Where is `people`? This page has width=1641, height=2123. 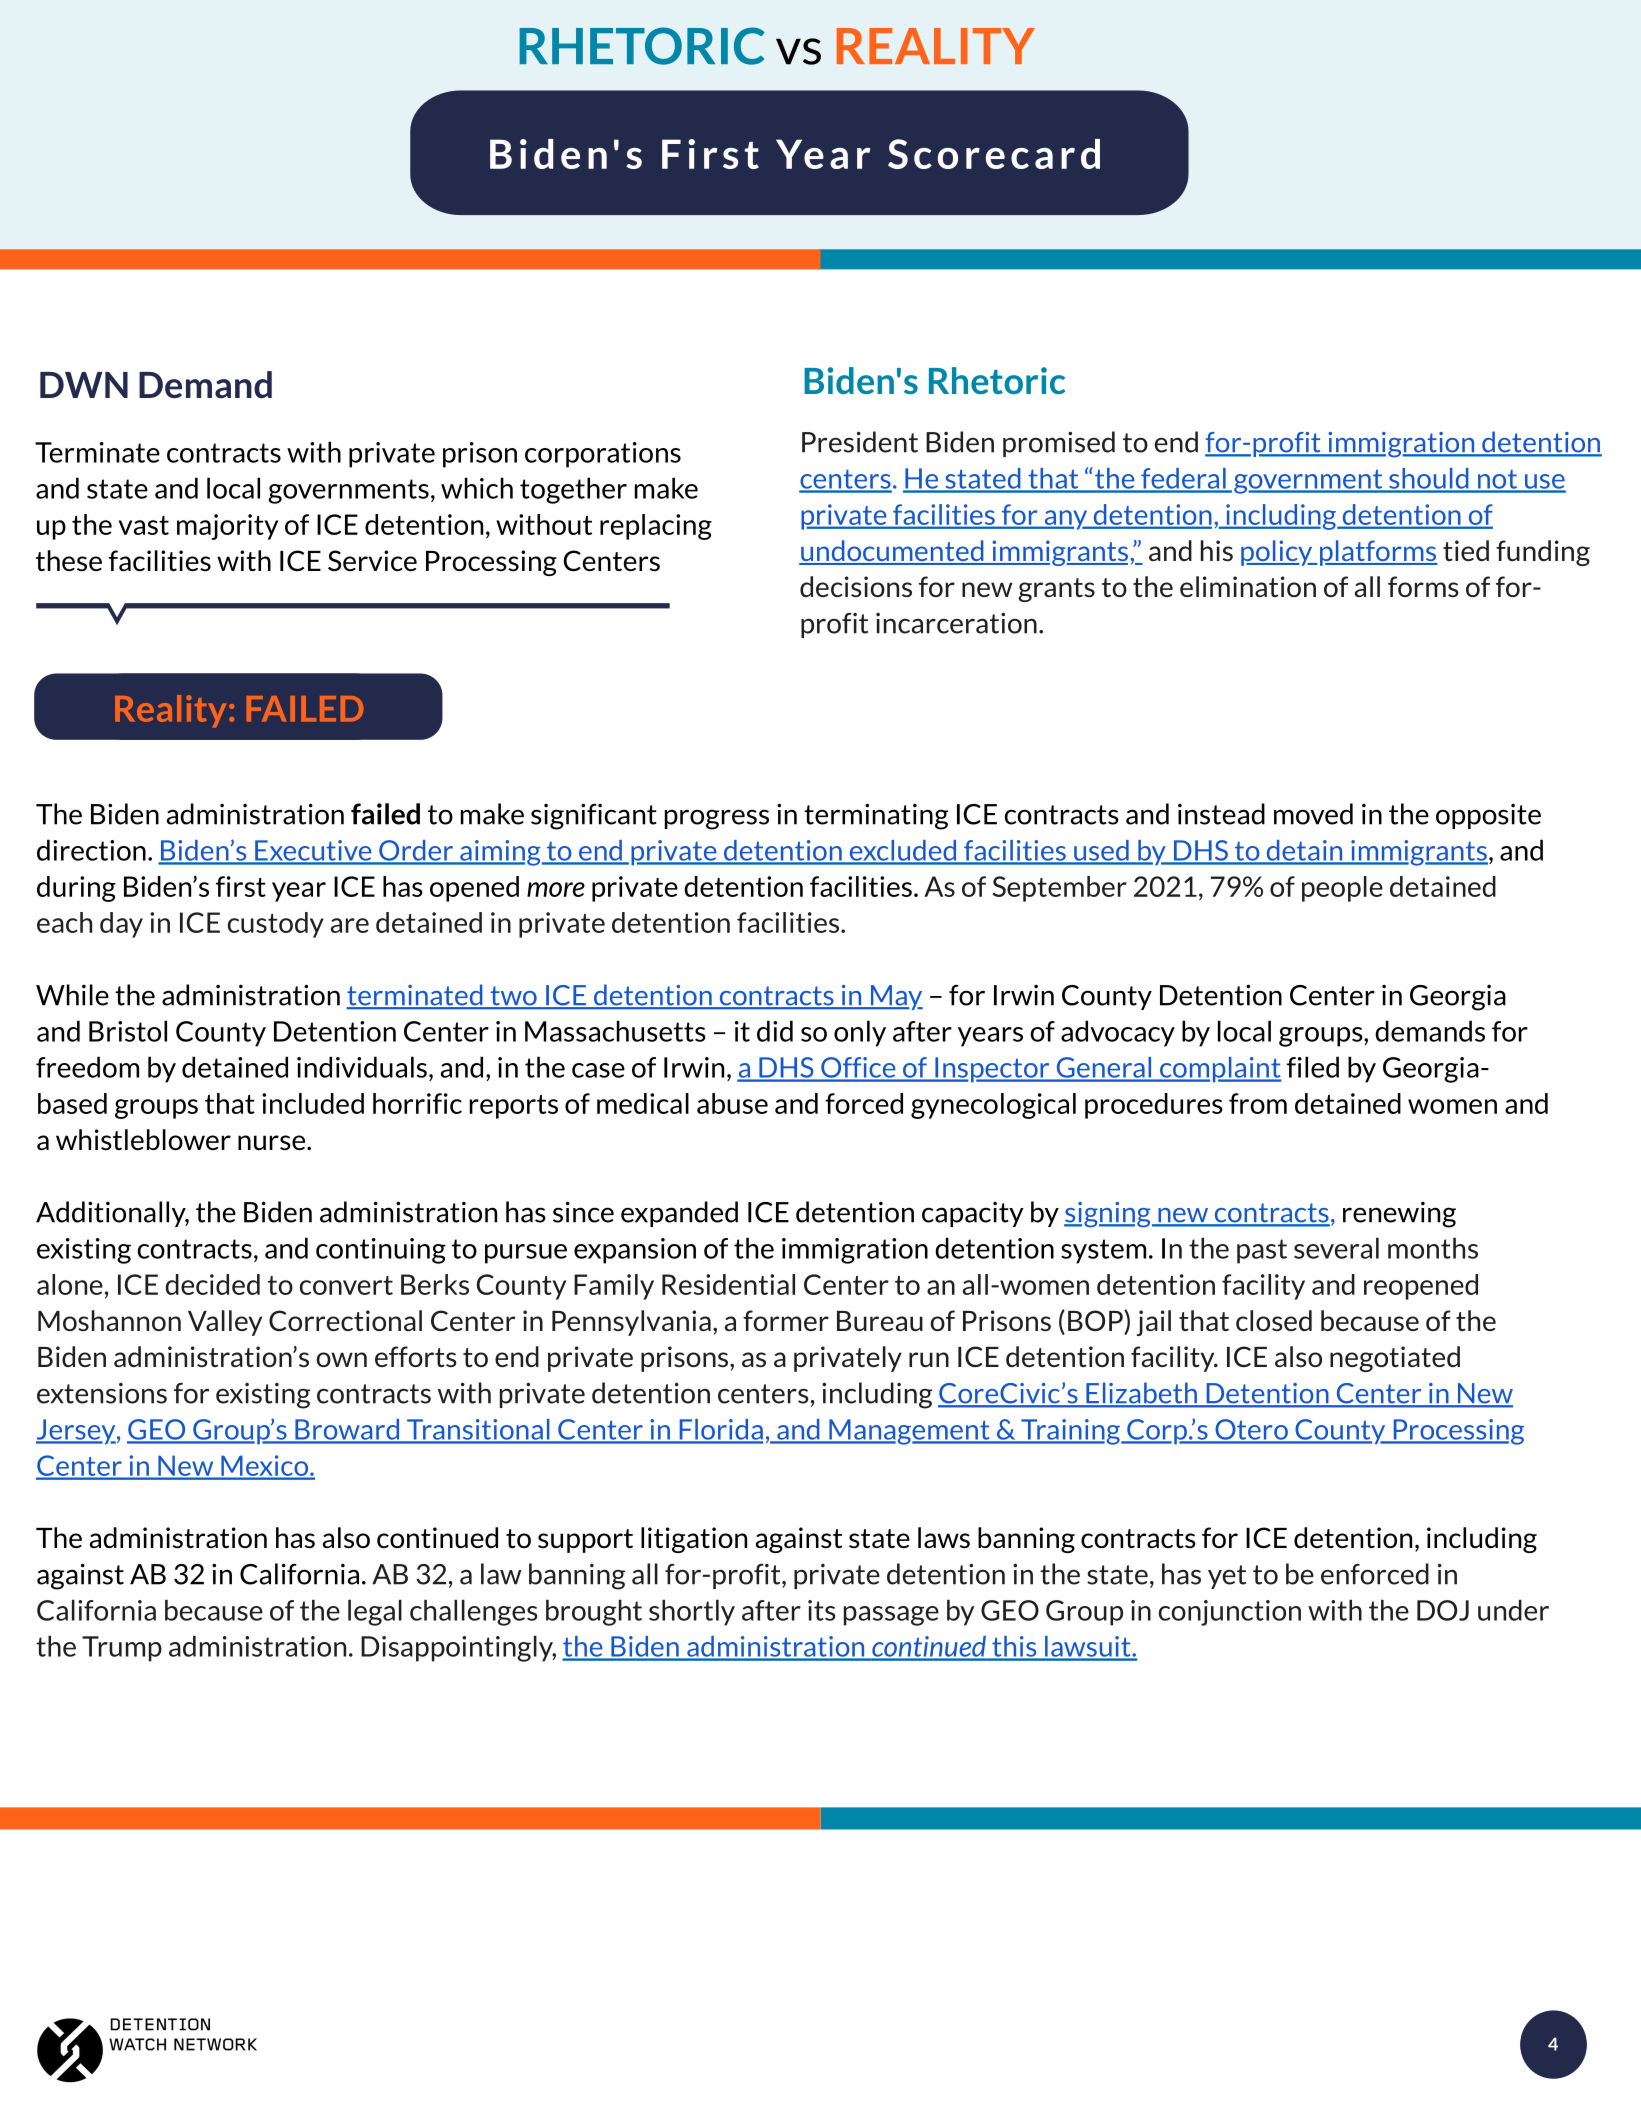 people is located at coordinates (1342, 889).
